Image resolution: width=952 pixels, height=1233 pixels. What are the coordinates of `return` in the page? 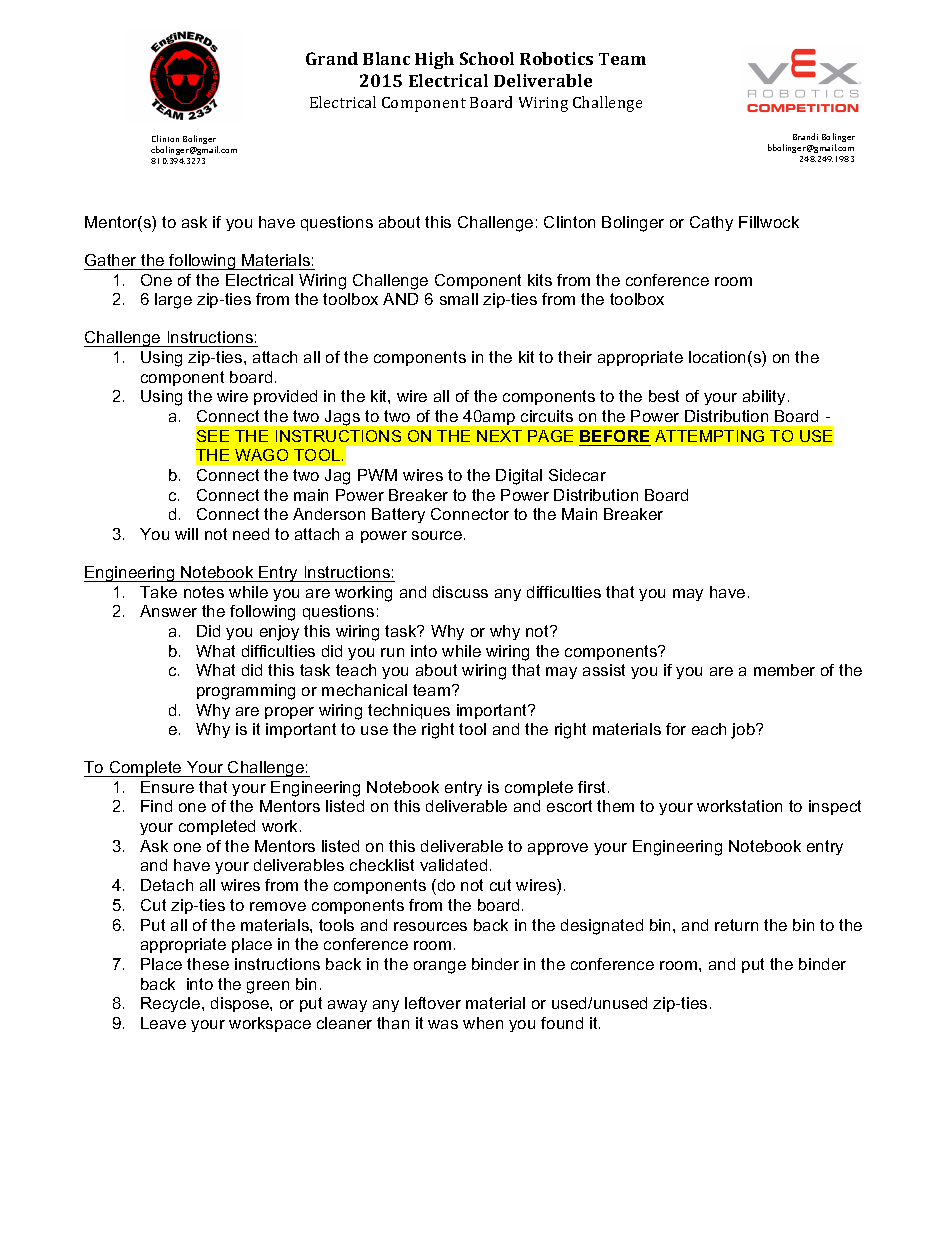 It's located at (736, 925).
